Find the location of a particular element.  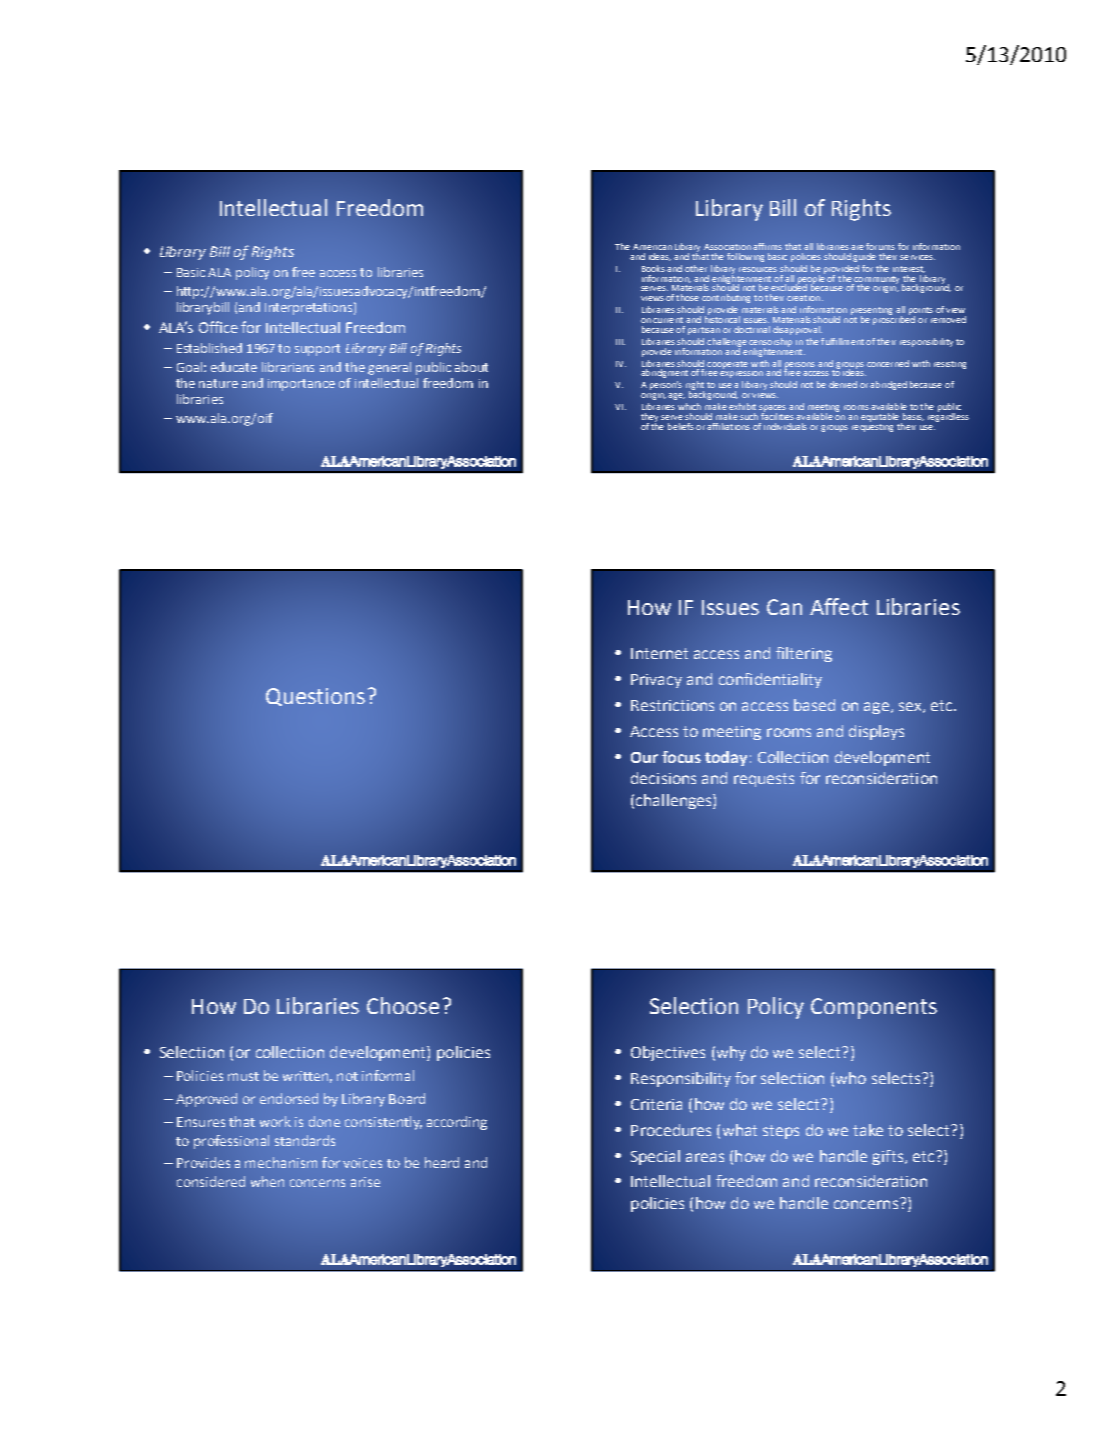

beliefs is located at coordinates (681, 426).
